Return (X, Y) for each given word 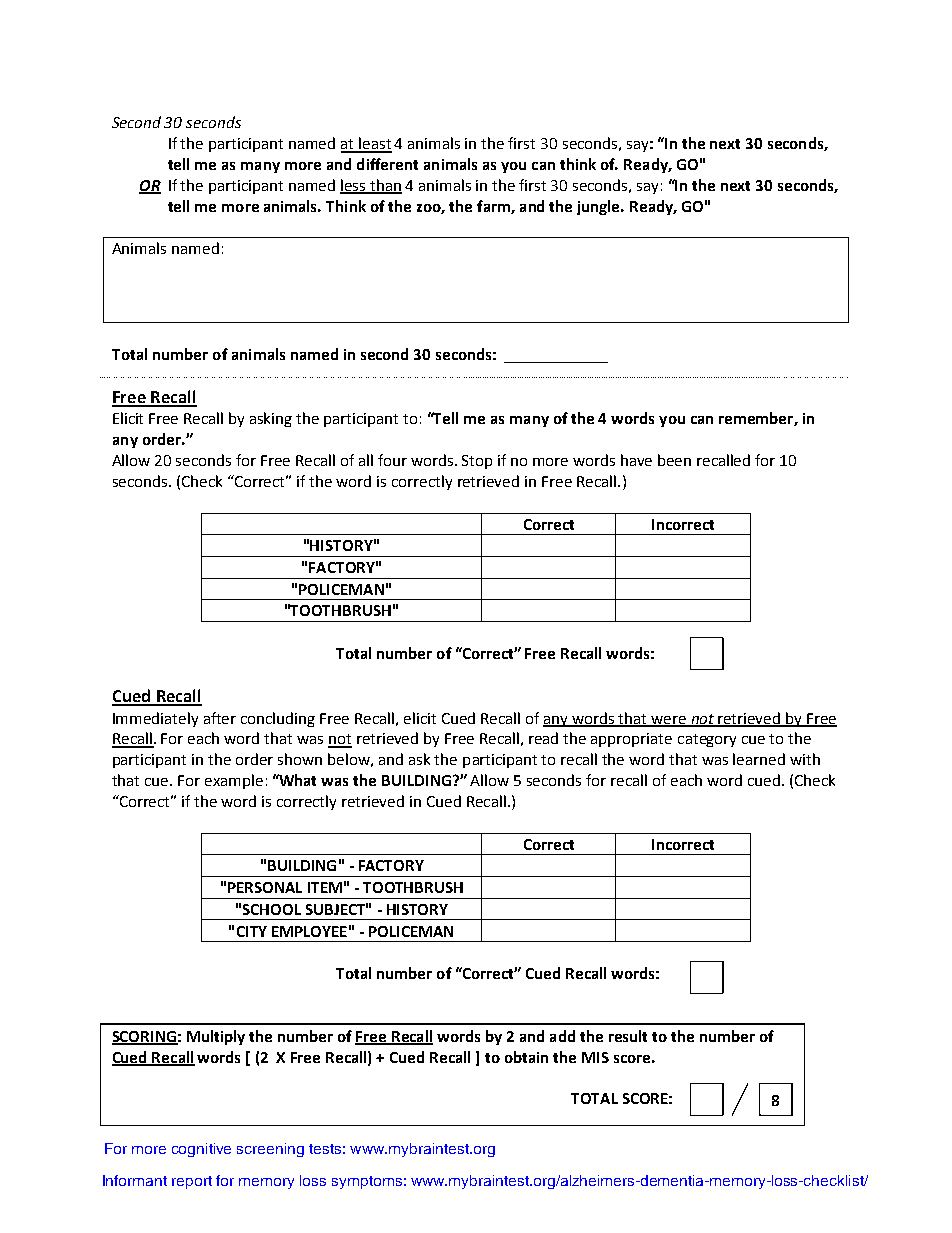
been (674, 460)
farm (494, 207)
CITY (252, 931)
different (387, 164)
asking (271, 419)
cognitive (201, 1150)
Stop (477, 462)
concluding (278, 719)
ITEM (325, 887)
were (669, 721)
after (220, 718)
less (354, 186)
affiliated (426, 1182)
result (628, 1036)
